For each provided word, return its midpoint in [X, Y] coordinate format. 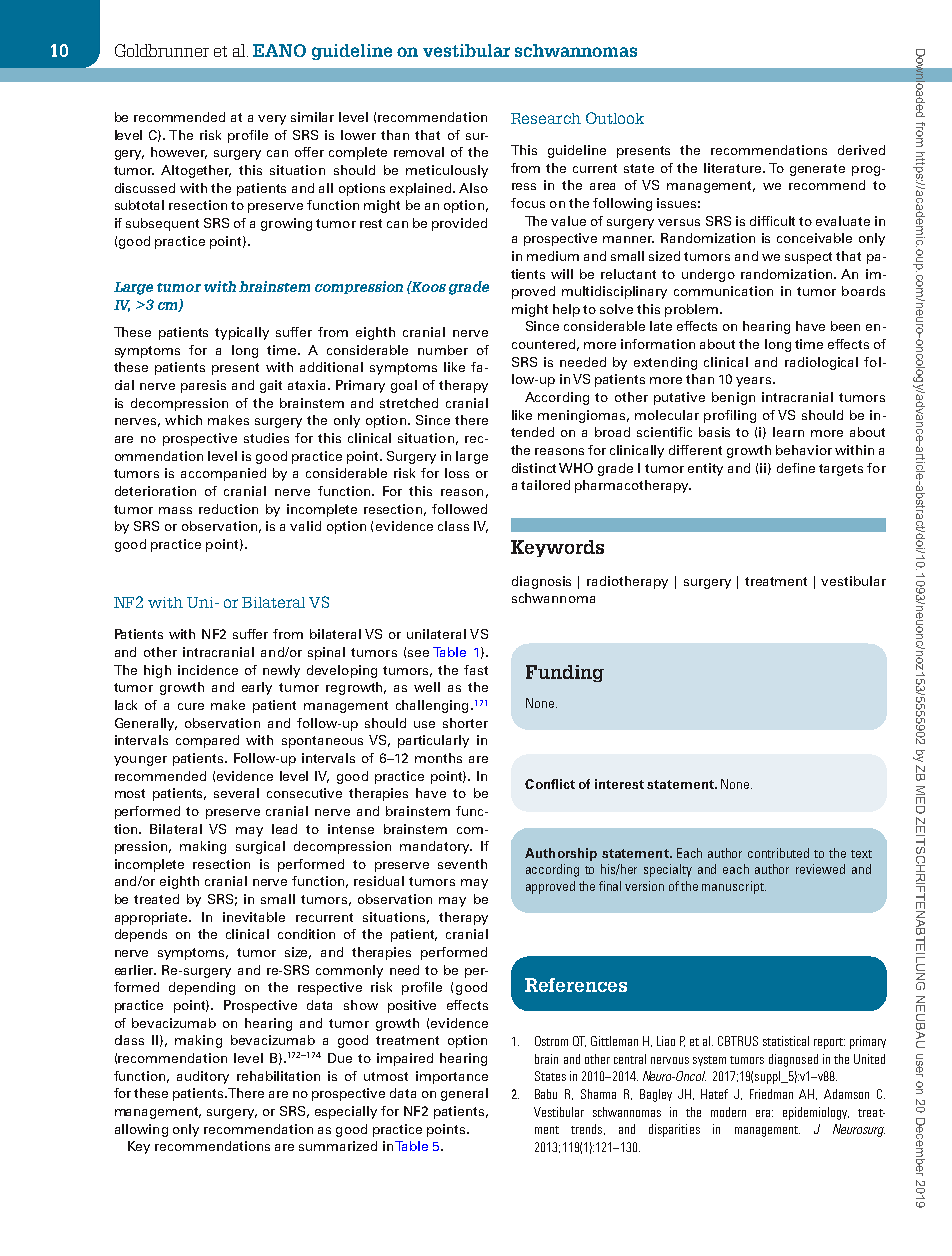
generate [817, 170]
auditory [203, 1077]
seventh [462, 864]
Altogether [196, 171]
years [755, 382]
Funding [565, 673]
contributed [778, 853]
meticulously [447, 171]
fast [476, 670]
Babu [546, 1094]
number [443, 350]
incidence [208, 670]
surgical [260, 847]
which [183, 420]
